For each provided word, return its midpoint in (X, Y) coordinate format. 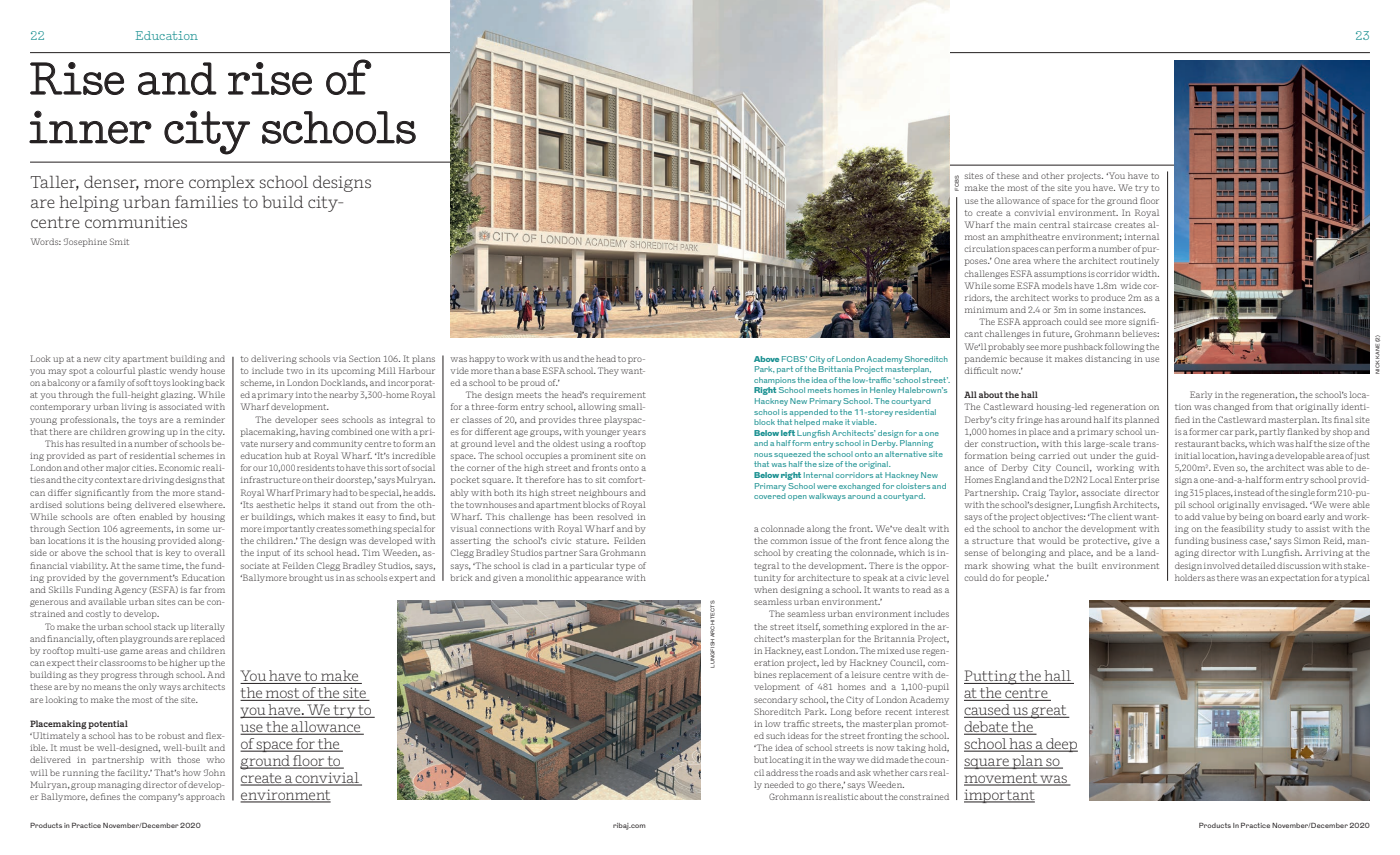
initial (1187, 455)
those (188, 759)
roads (826, 772)
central (1054, 224)
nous (763, 455)
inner (90, 127)
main (1025, 225)
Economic (179, 467)
